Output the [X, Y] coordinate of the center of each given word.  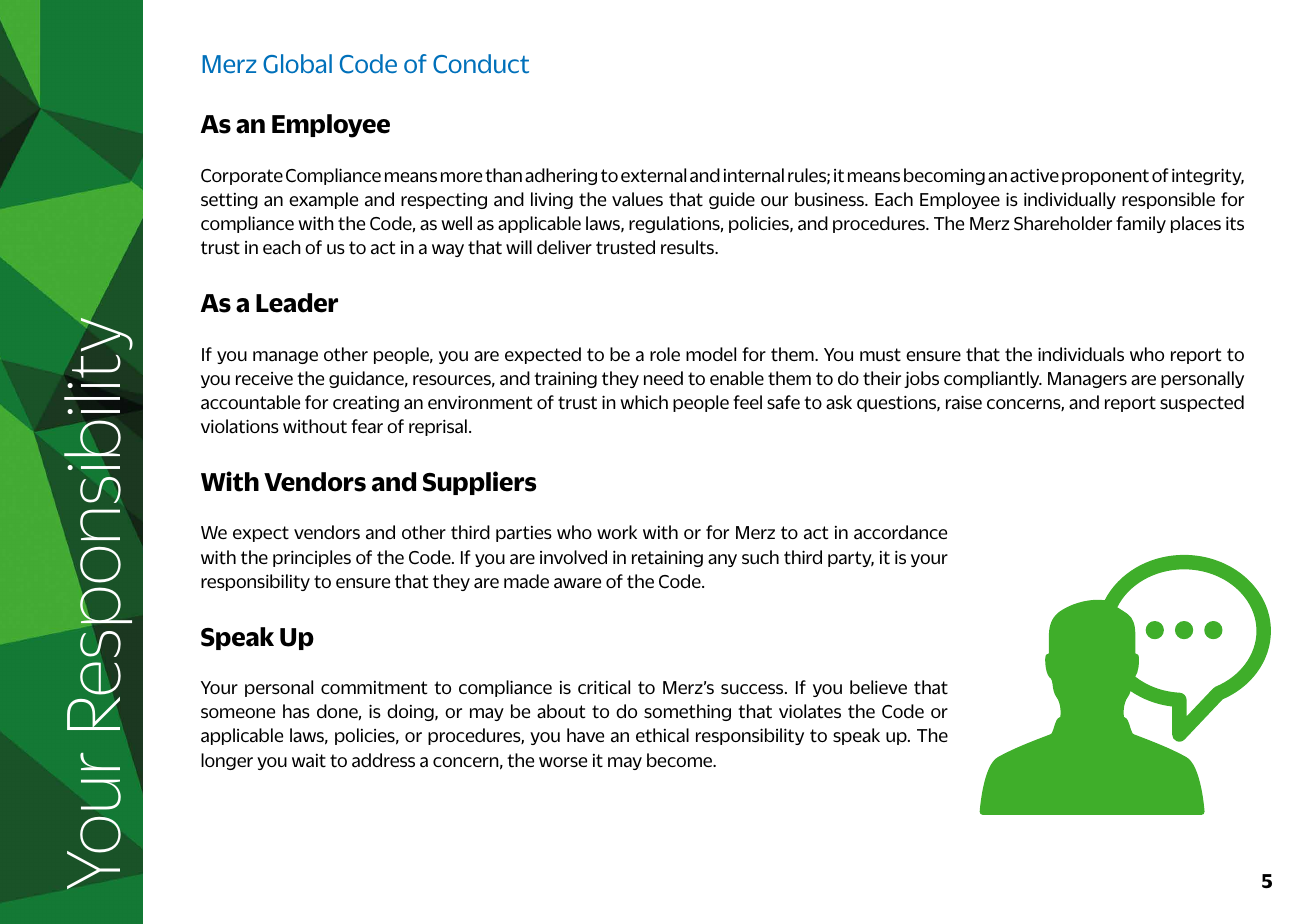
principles [312, 558]
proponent [1105, 177]
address [383, 760]
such [760, 557]
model [711, 354]
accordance [900, 532]
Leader [297, 303]
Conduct [481, 64]
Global [297, 64]
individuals [1081, 354]
